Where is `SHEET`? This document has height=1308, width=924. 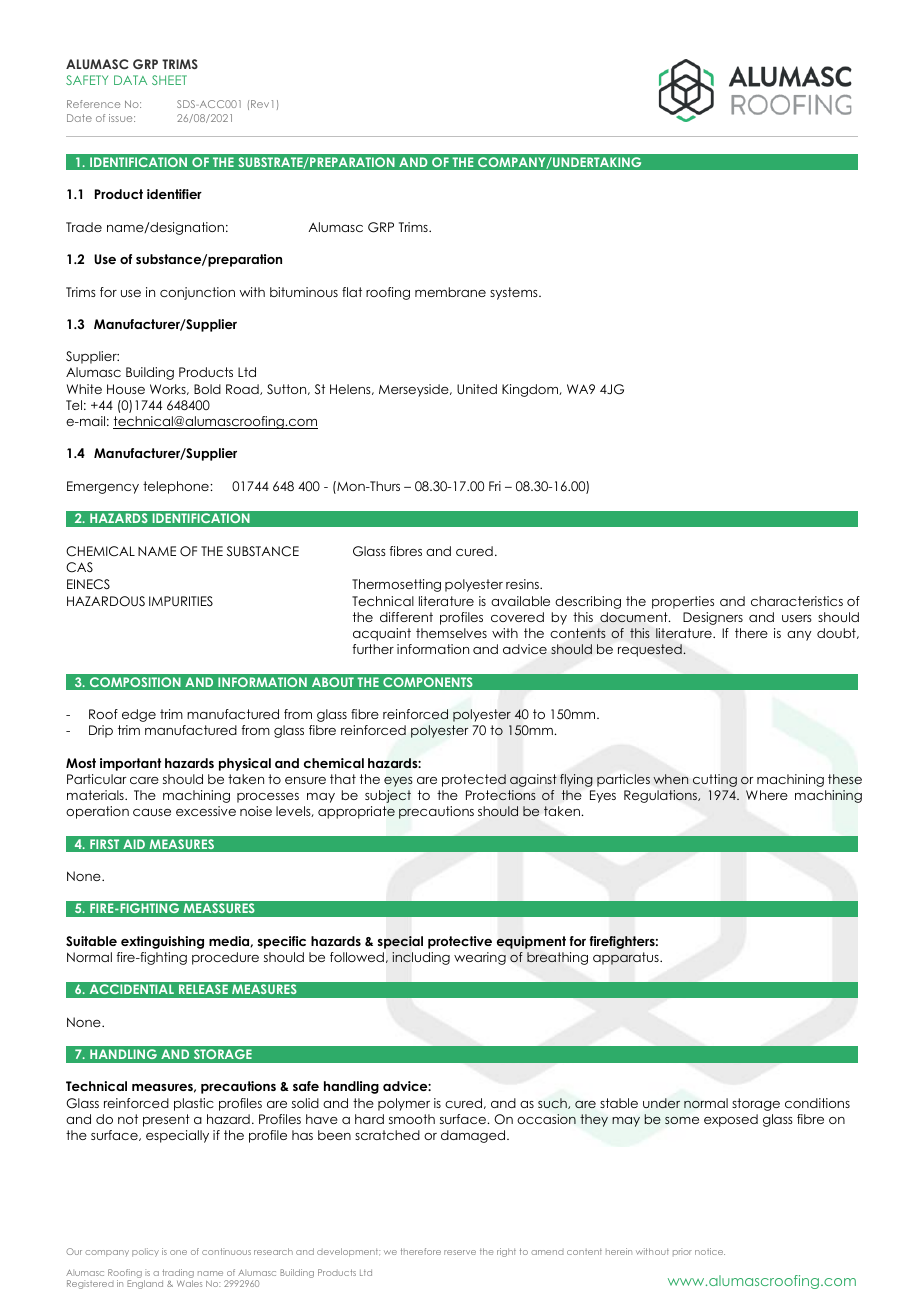
SHEET is located at coordinates (169, 80).
